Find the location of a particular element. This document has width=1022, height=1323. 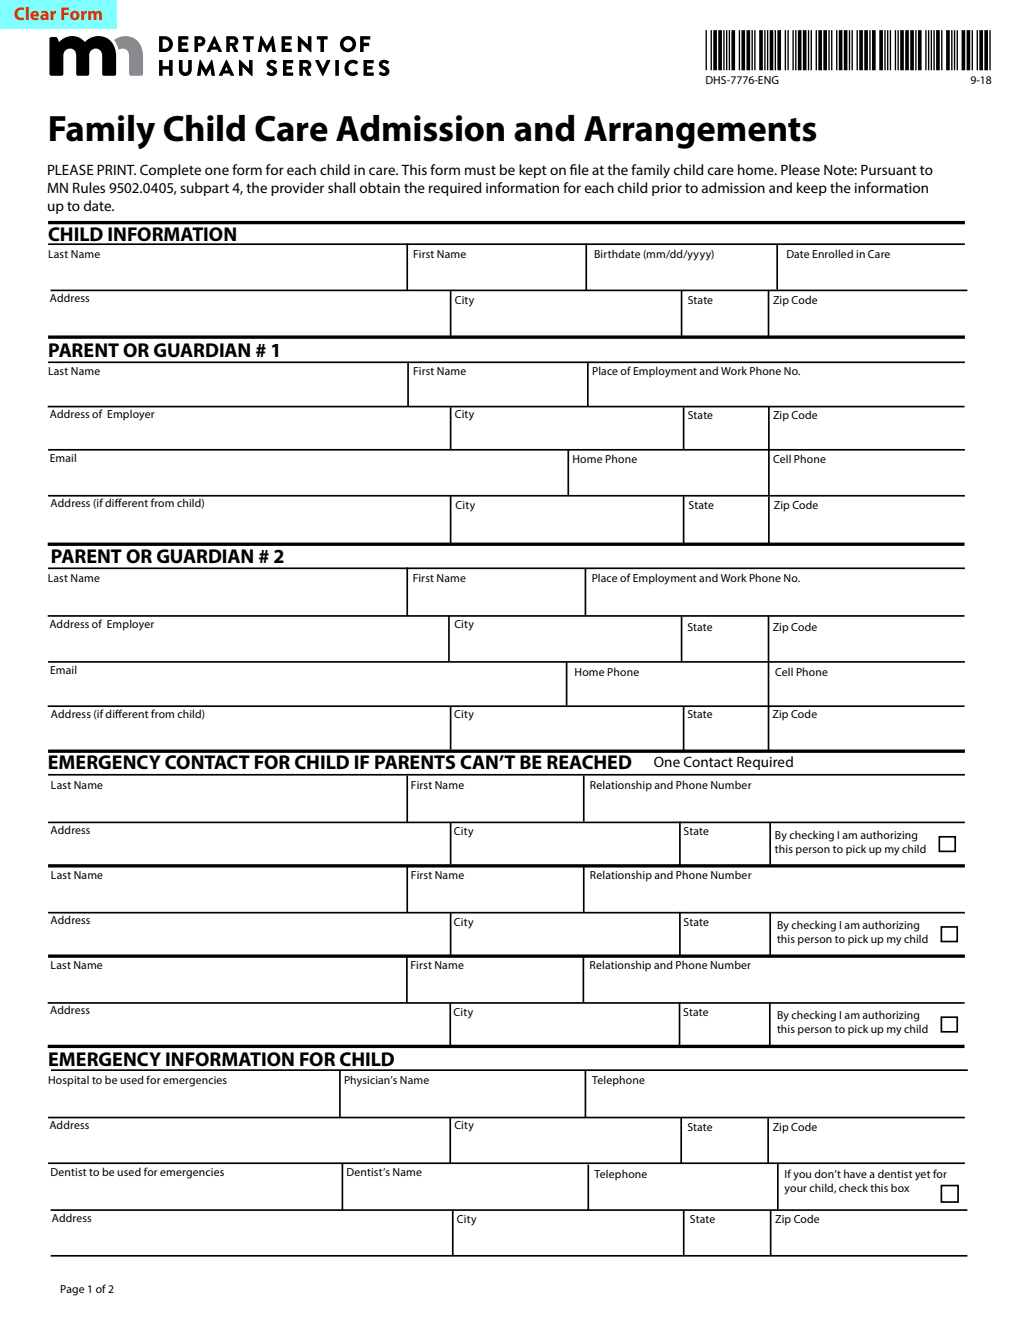

Page is located at coordinates (72, 1290).
